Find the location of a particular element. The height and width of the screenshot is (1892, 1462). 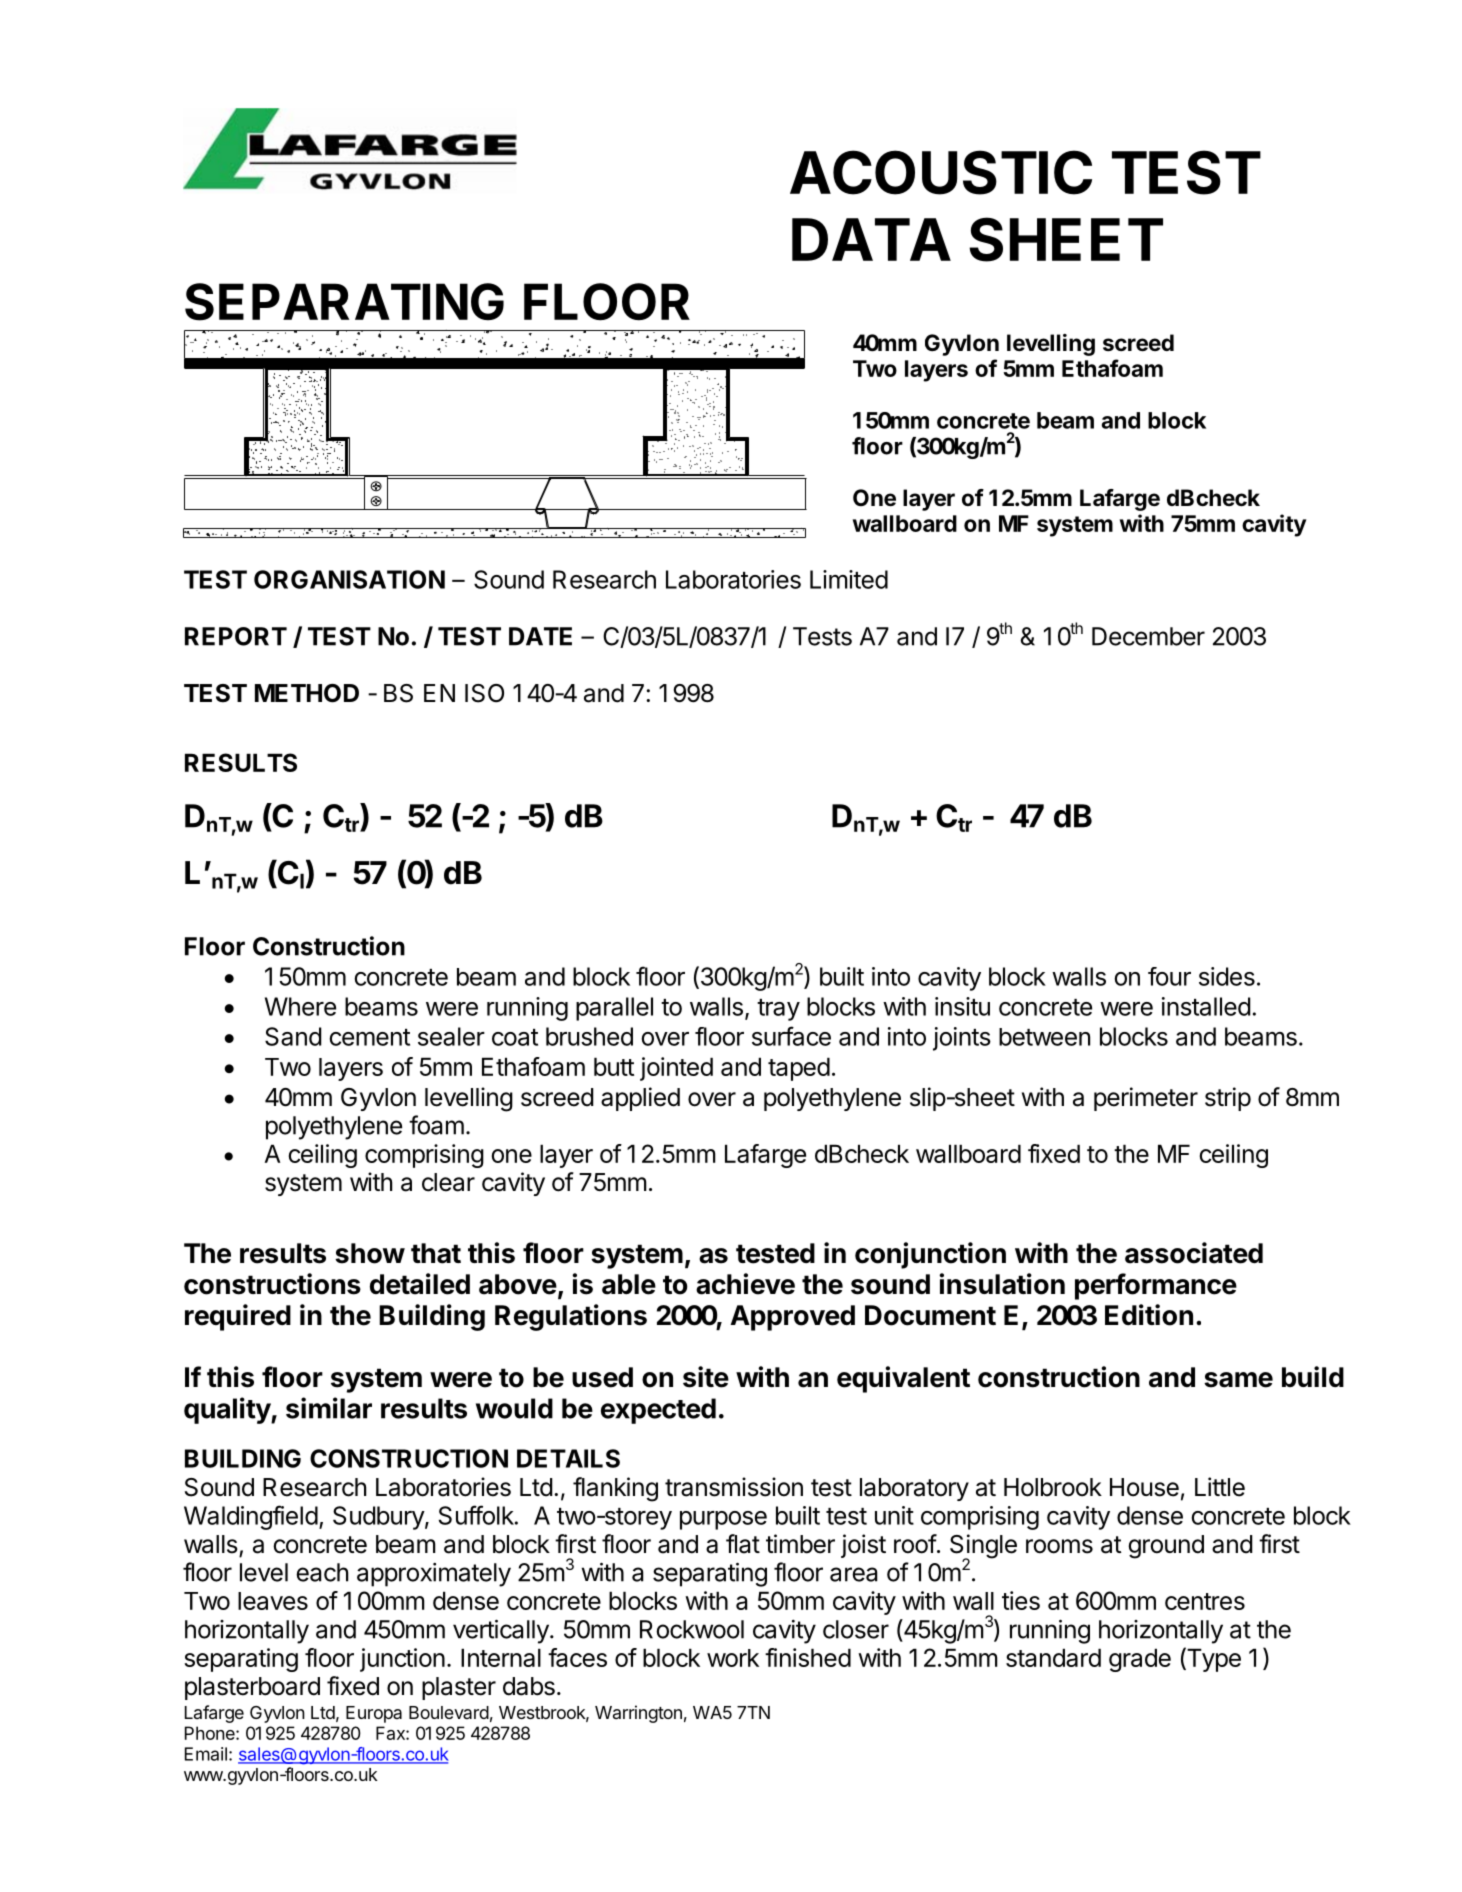

DATA is located at coordinates (871, 239).
